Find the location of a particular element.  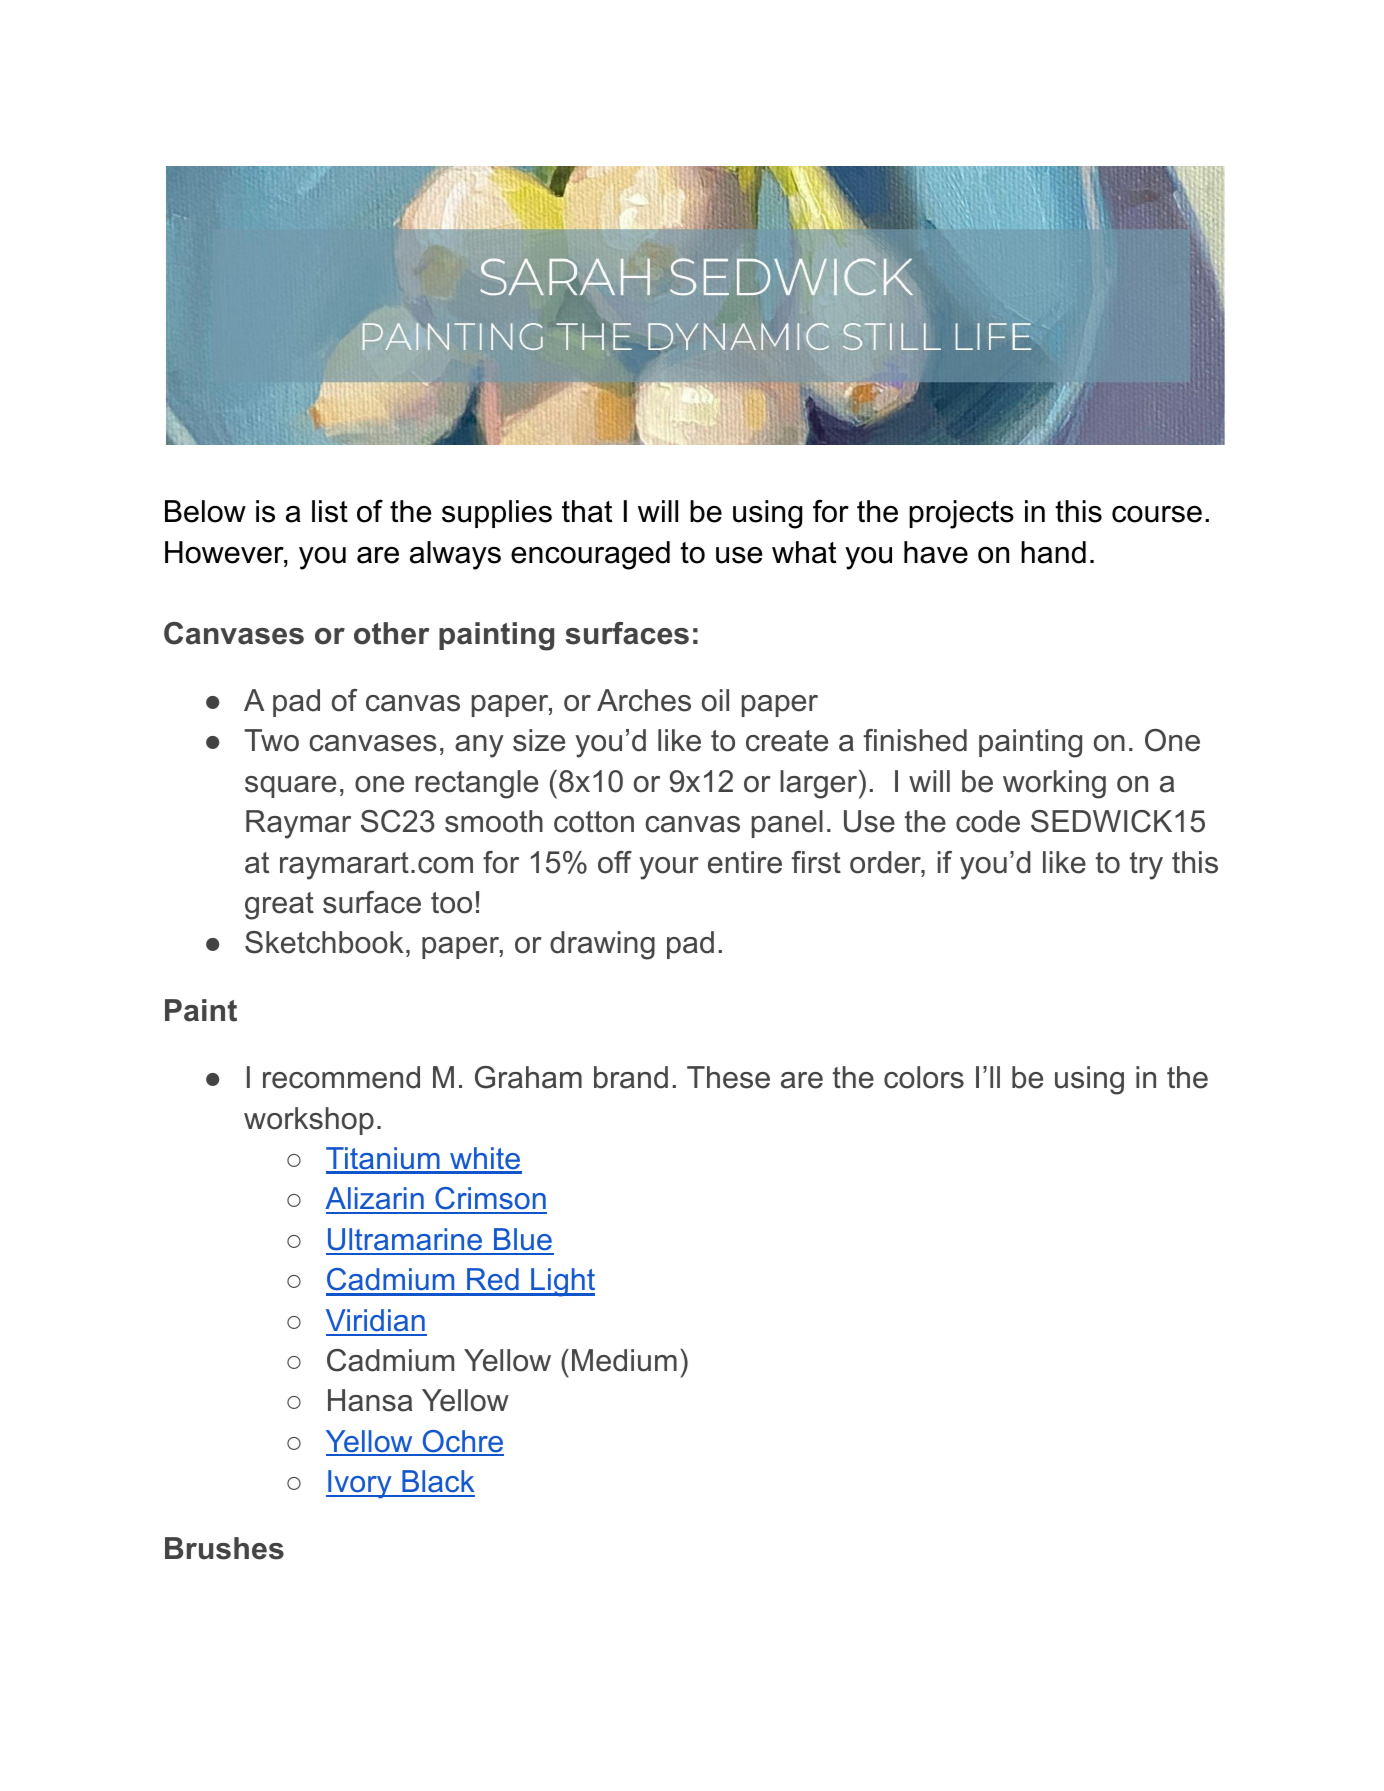

These is located at coordinates (728, 1077).
